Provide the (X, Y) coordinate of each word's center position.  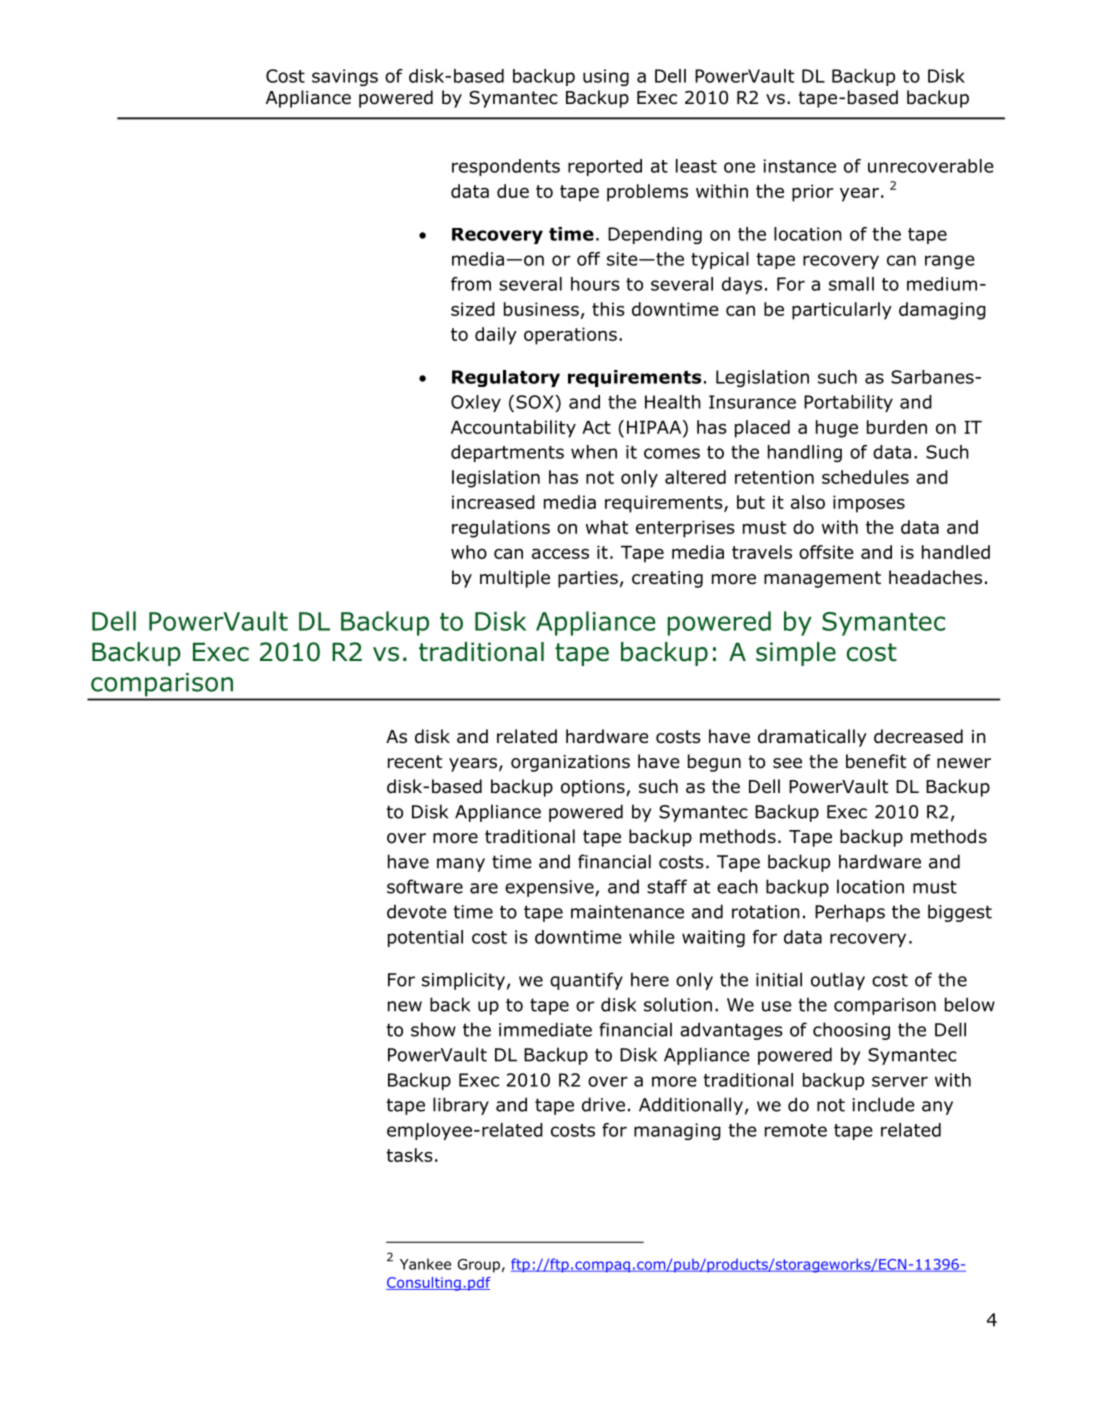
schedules (865, 477)
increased (493, 502)
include (883, 1104)
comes (672, 453)
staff (667, 886)
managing (677, 1131)
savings (345, 77)
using (606, 77)
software (425, 886)
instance (799, 166)
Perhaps (850, 913)
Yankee (425, 1264)
